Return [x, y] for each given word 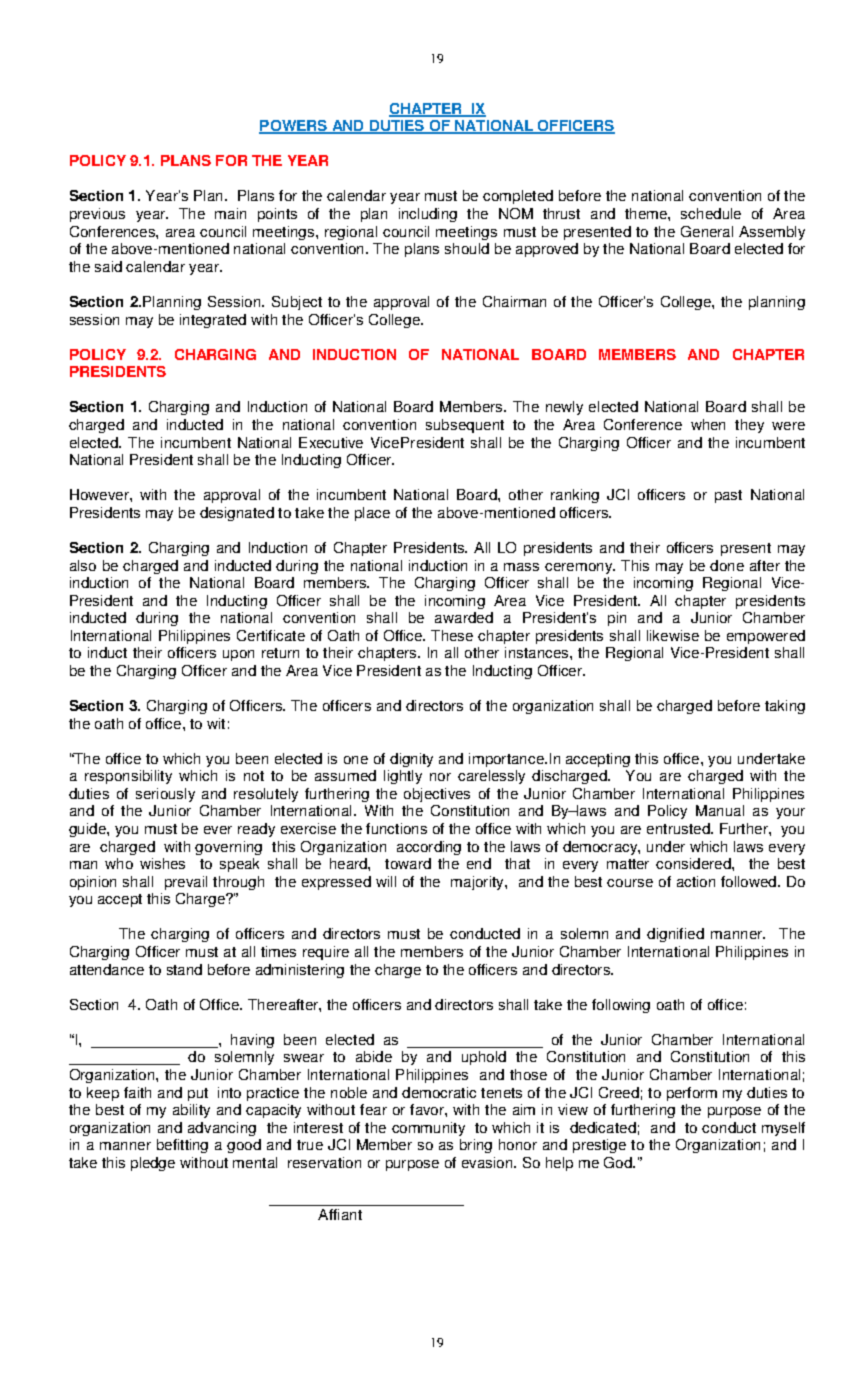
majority [478, 883]
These [452, 635]
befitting [182, 1146]
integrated [213, 321]
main [230, 213]
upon [238, 655]
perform [692, 1094]
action [696, 881]
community [428, 1129]
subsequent [465, 426]
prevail [186, 883]
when [708, 424]
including [428, 215]
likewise [673, 635]
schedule [711, 213]
